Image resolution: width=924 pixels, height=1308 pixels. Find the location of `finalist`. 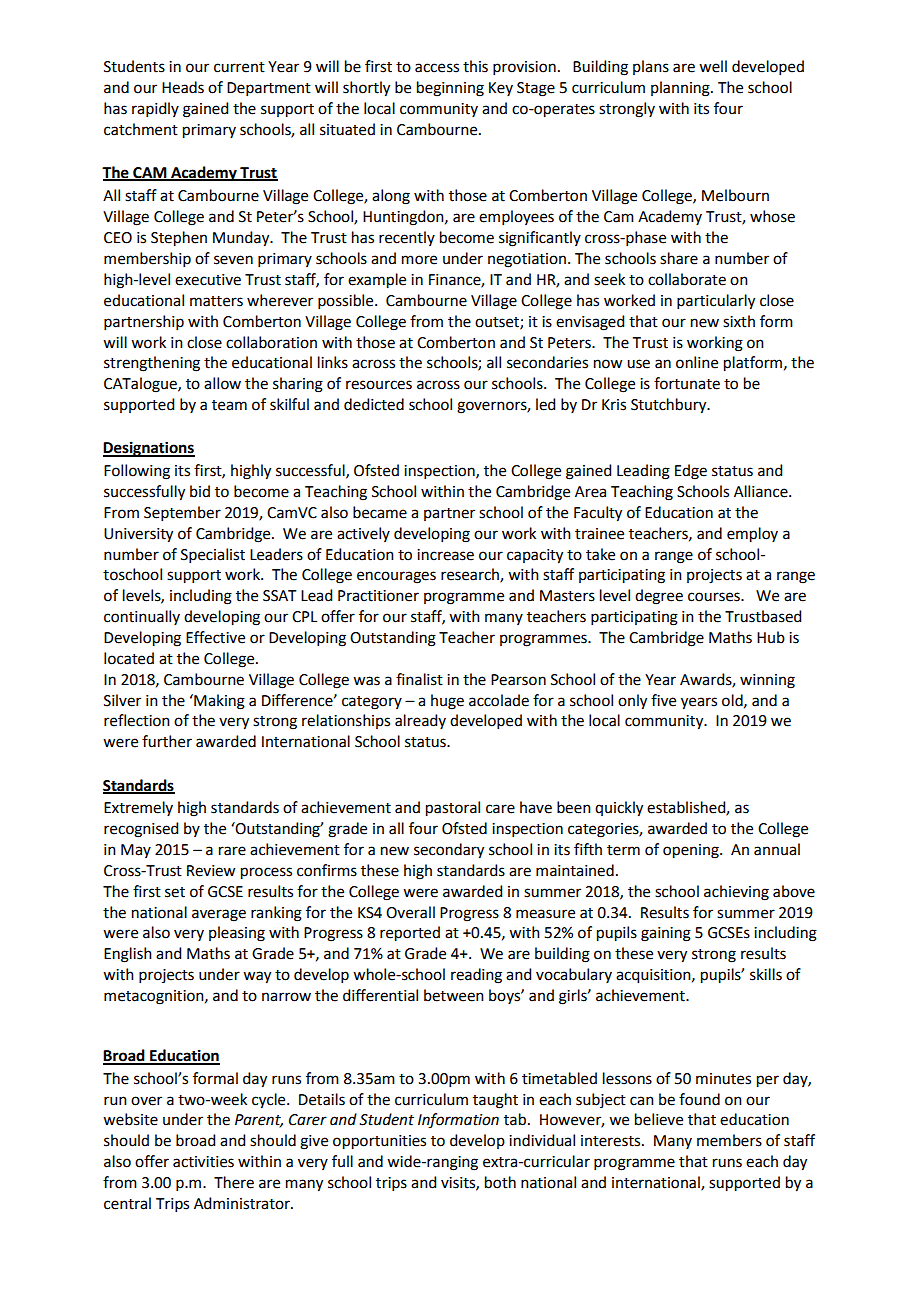

finalist is located at coordinates (419, 679).
